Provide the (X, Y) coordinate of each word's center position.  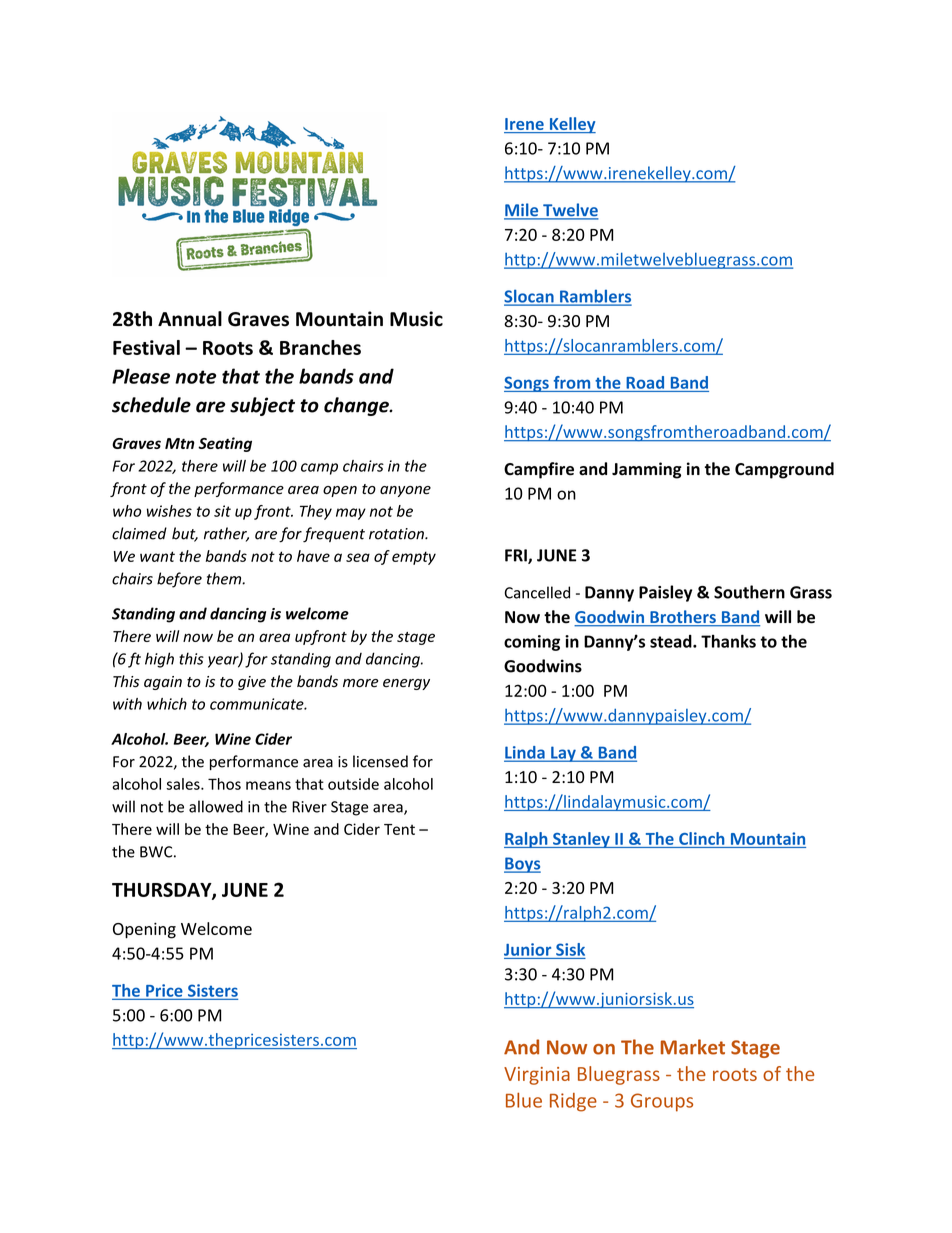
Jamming (647, 470)
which (167, 704)
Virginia (537, 1076)
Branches (320, 347)
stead (672, 641)
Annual (190, 319)
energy (406, 684)
